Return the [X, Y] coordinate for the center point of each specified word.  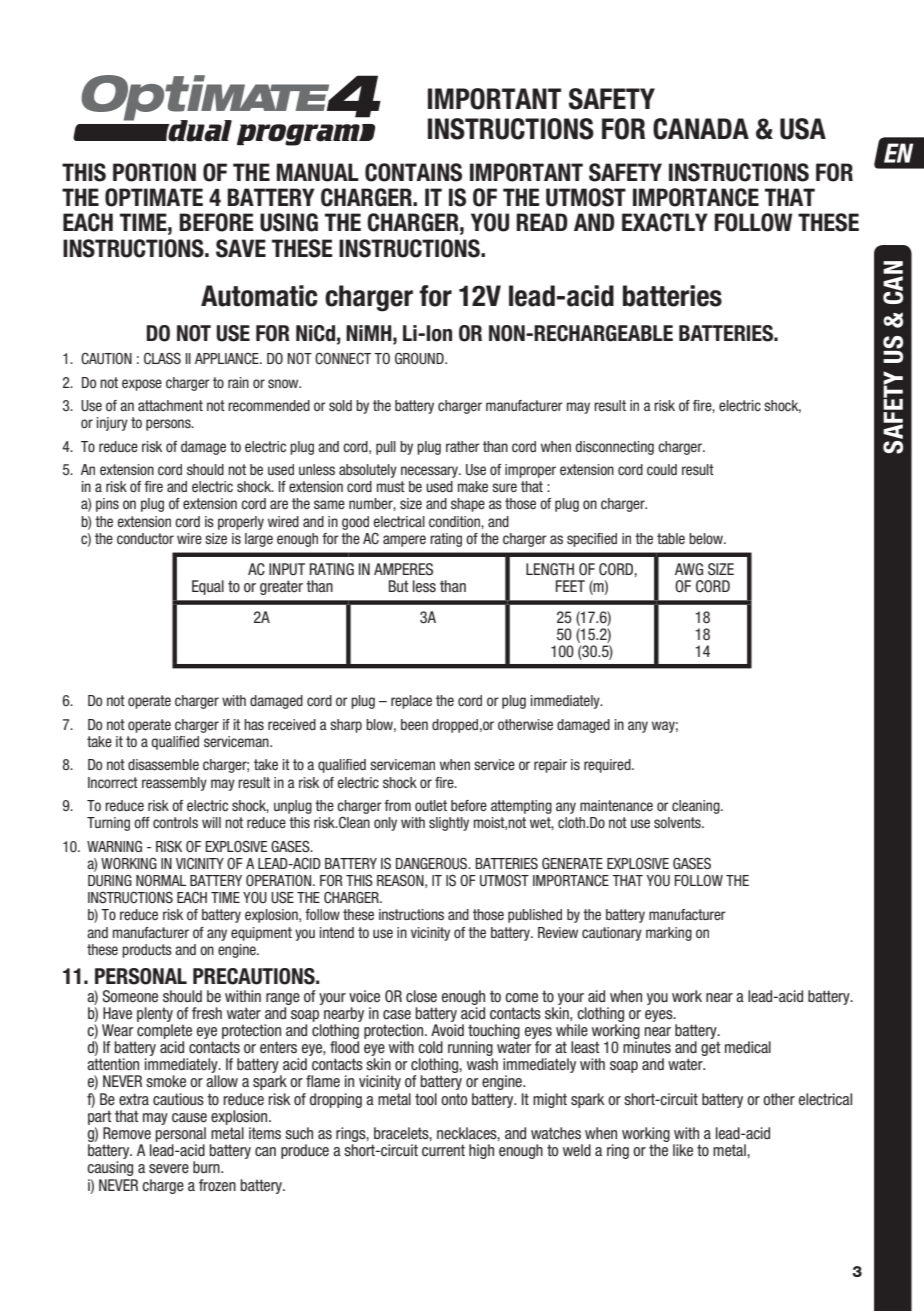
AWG [689, 569]
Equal [208, 587]
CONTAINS [413, 172]
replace [411, 702]
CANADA [701, 129]
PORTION [154, 172]
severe [169, 1169]
